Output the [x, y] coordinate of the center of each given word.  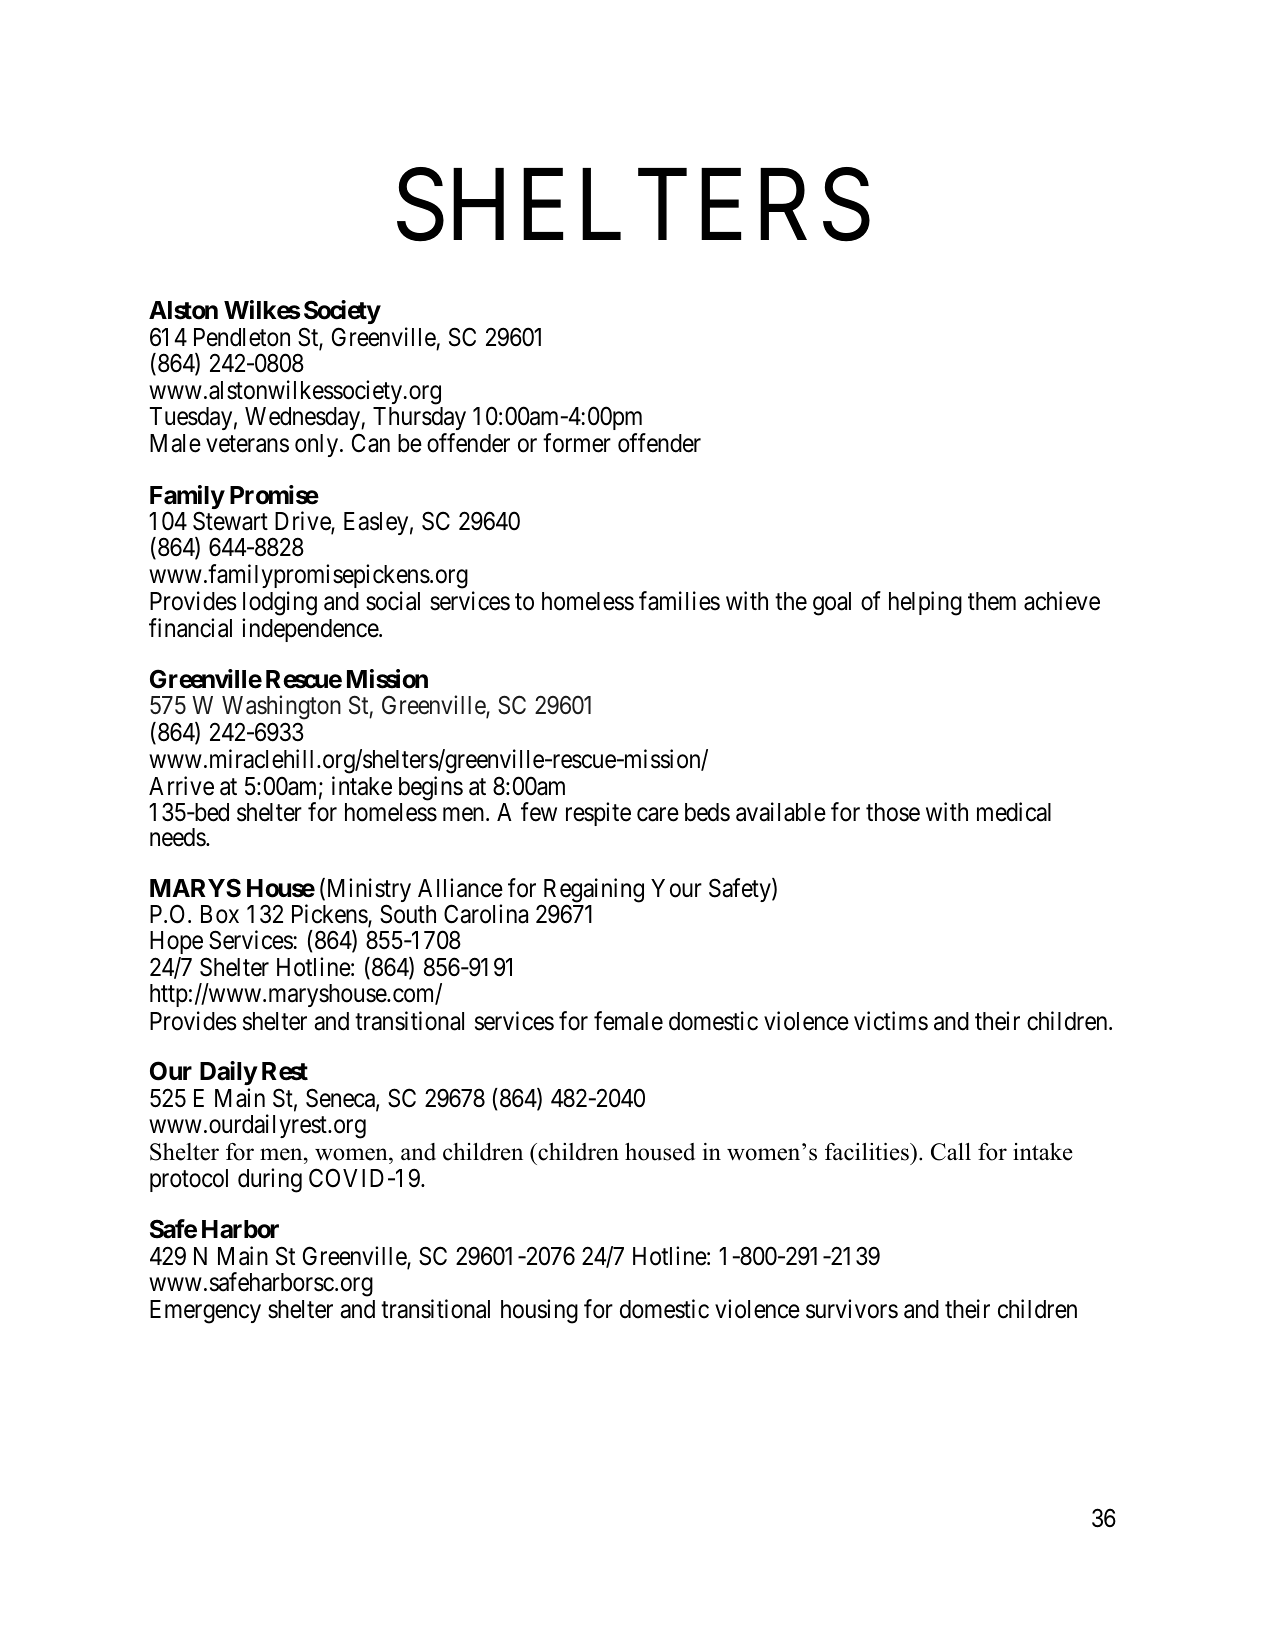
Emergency [205, 1312]
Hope [176, 944]
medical [1014, 812]
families [679, 601]
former [577, 443]
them [992, 601]
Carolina [486, 914]
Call [951, 1152]
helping [925, 603]
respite [598, 814]
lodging [280, 603]
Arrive [181, 786]
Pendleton [242, 337]
